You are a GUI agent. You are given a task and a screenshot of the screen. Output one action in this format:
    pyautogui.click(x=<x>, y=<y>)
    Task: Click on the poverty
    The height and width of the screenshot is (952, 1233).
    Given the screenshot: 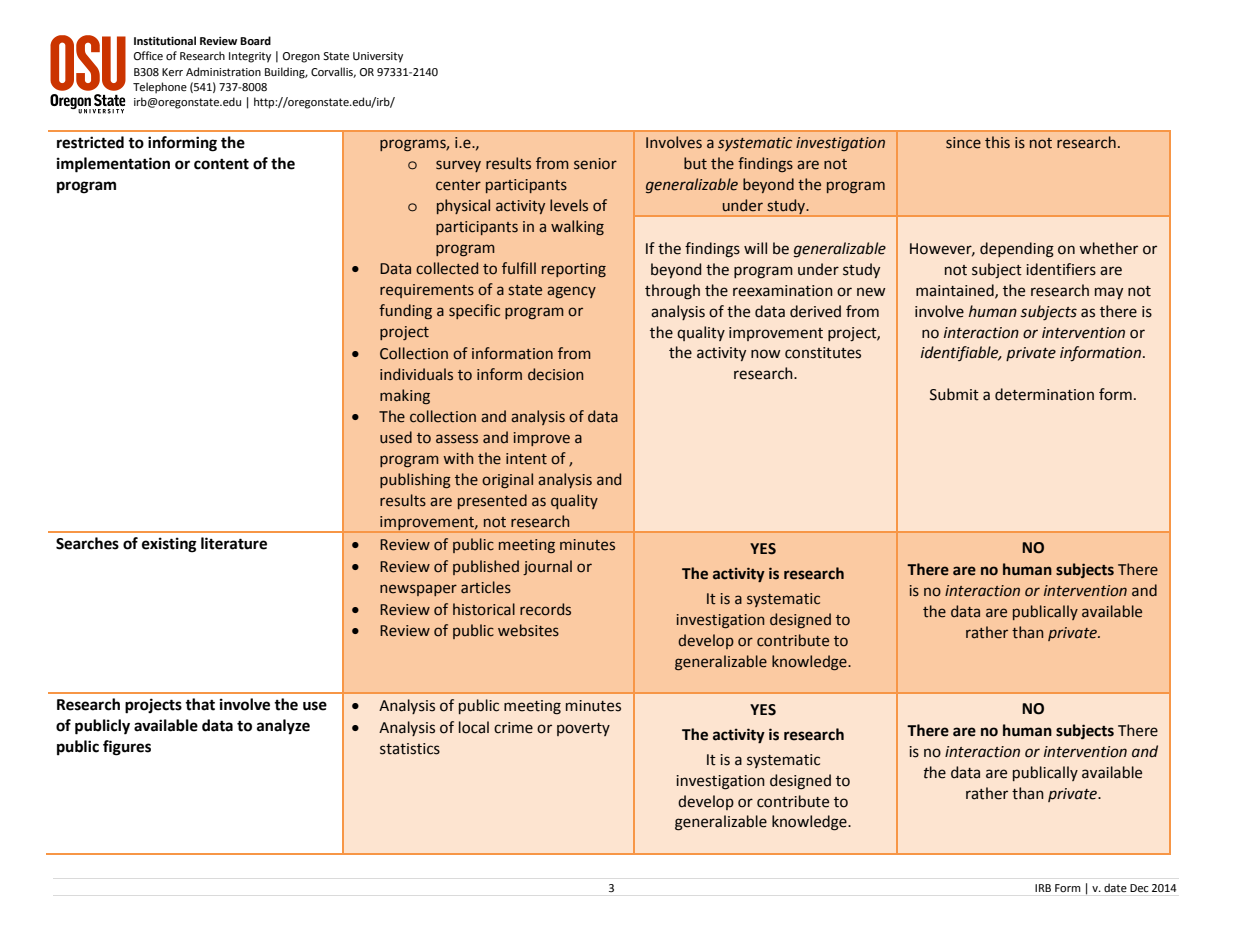 What is the action you would take?
    pyautogui.click(x=583, y=729)
